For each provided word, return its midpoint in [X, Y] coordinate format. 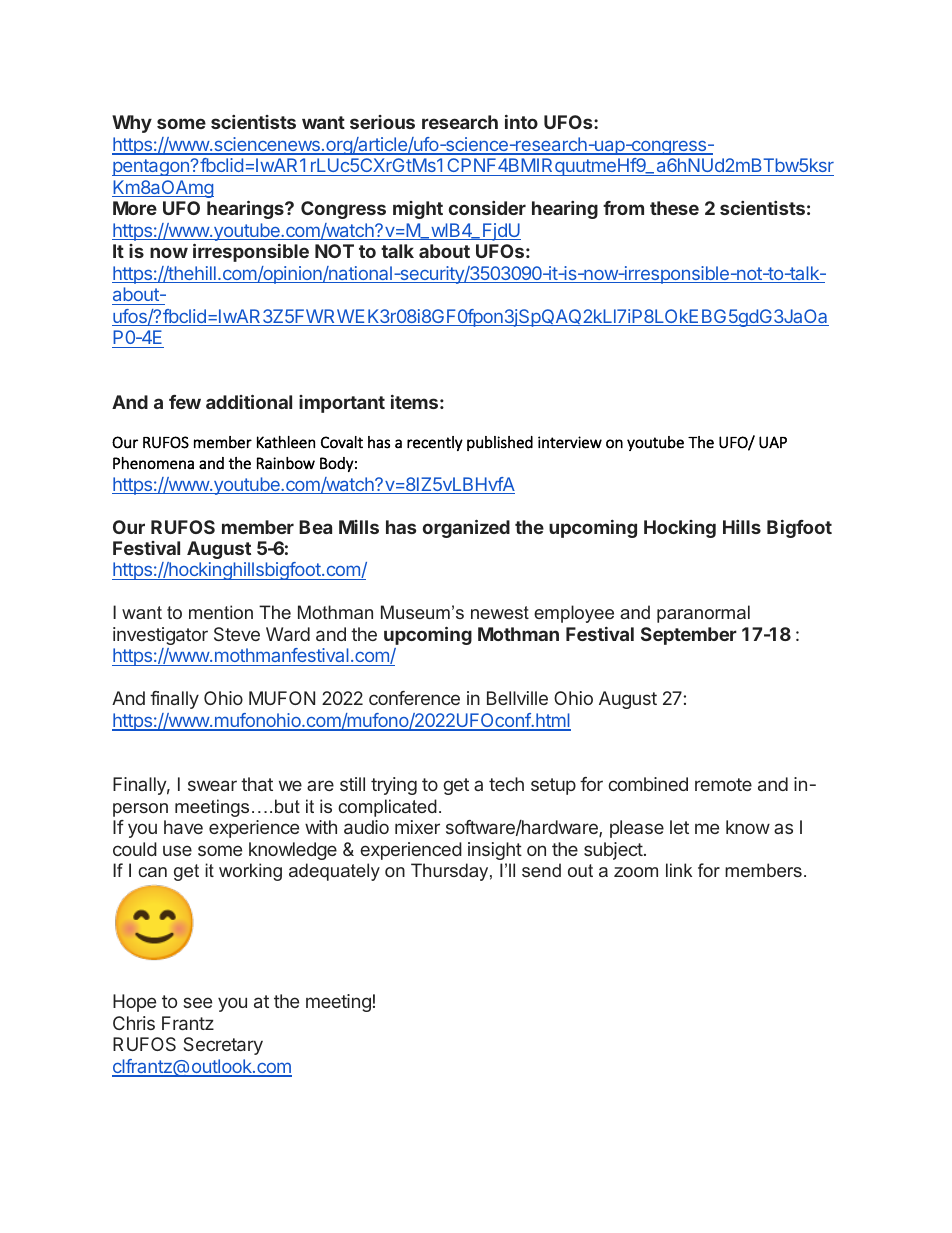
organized [466, 528]
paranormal [703, 614]
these [674, 208]
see [197, 1002]
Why [132, 124]
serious [382, 122]
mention [221, 612]
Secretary [223, 1046]
